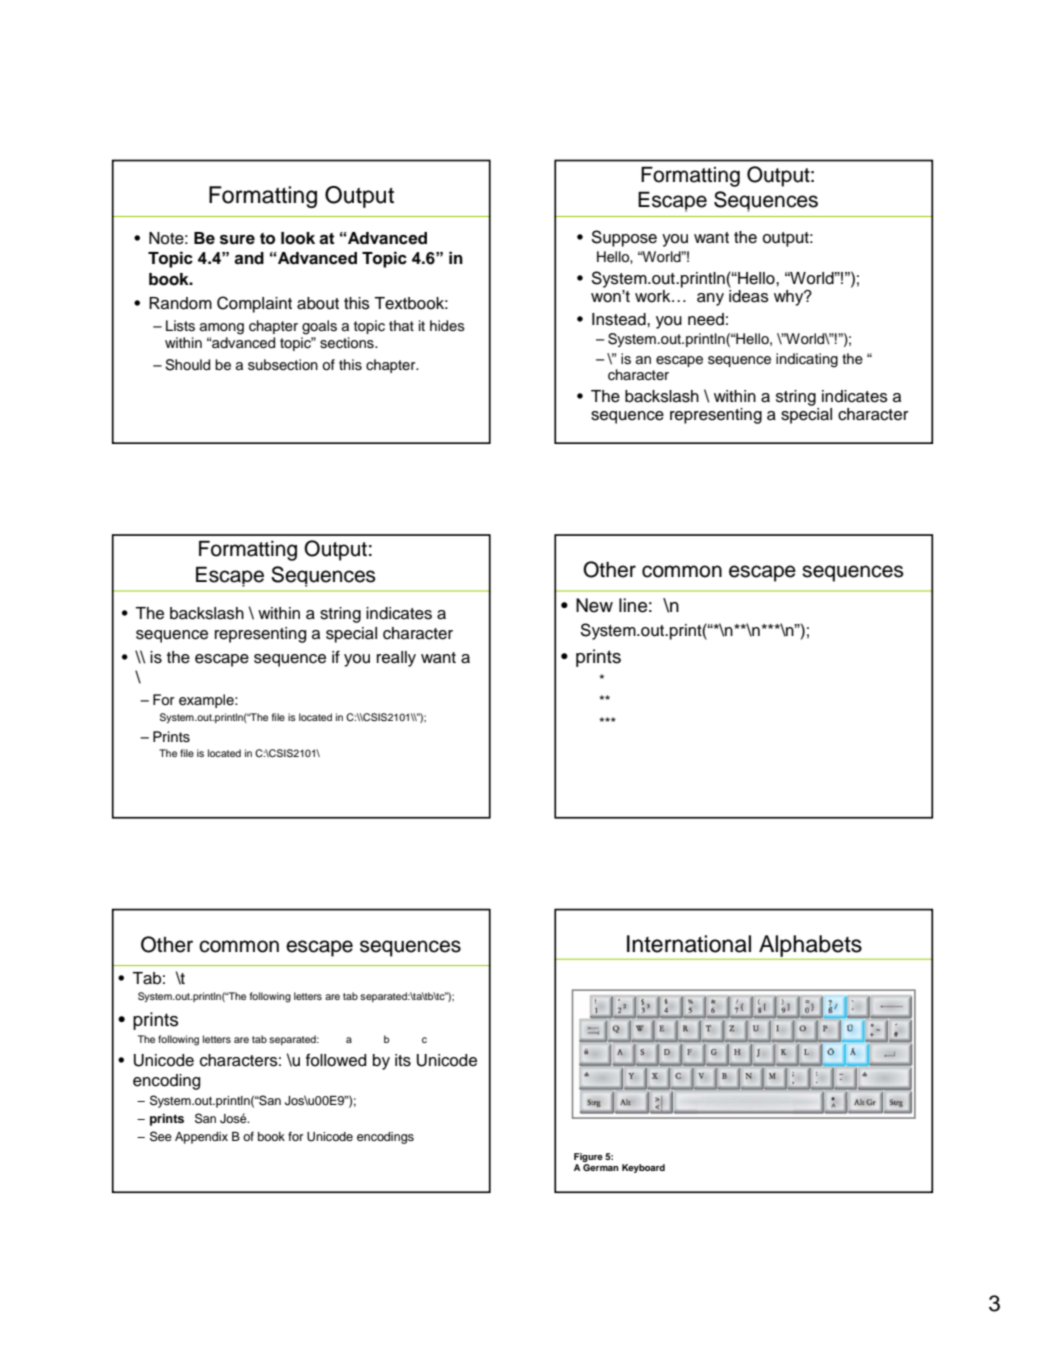  Describe the element at coordinates (588, 1157) in the screenshot. I see `Figure` at that location.
